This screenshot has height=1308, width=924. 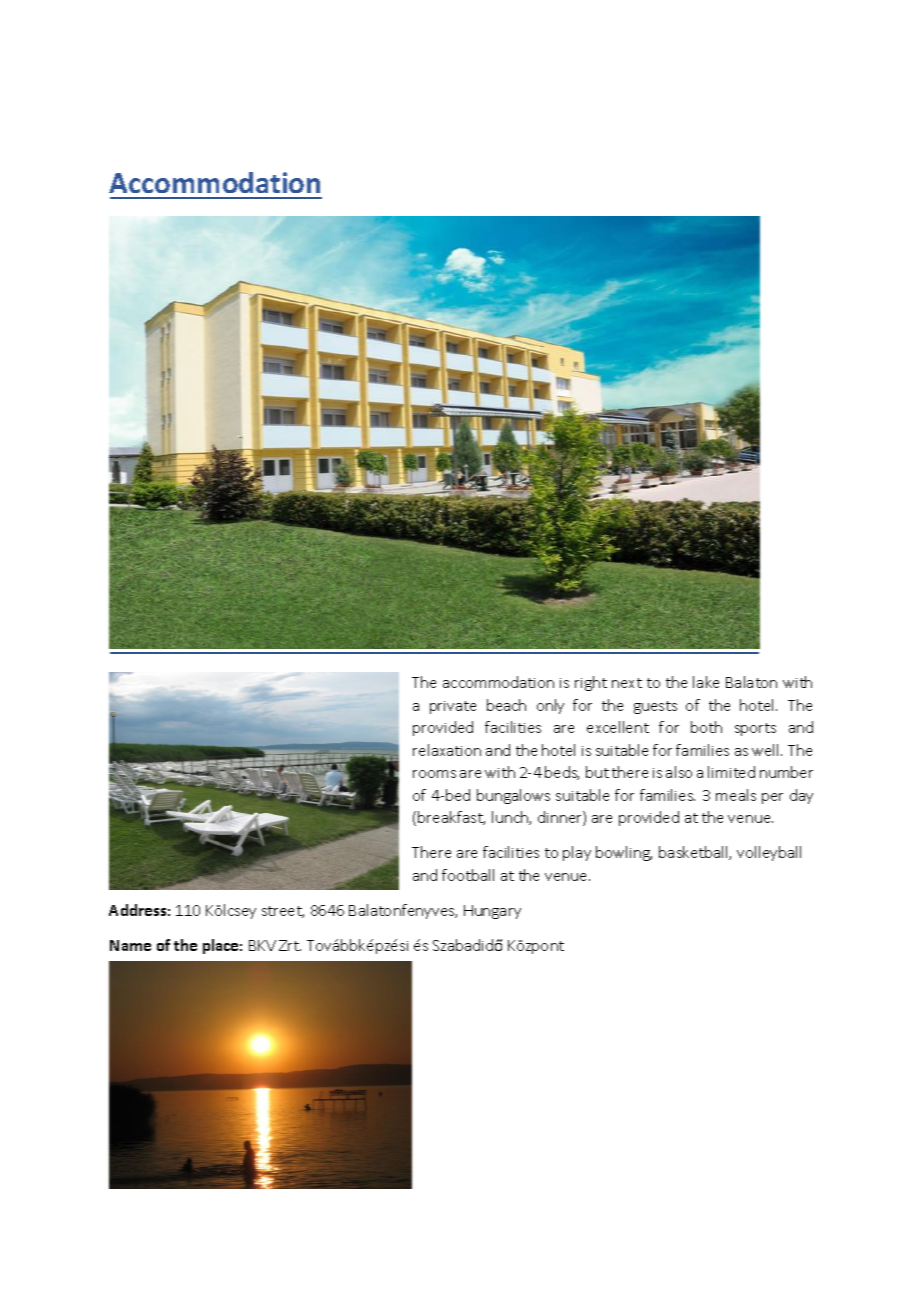 What do you see at coordinates (468, 875) in the screenshot?
I see `football` at bounding box center [468, 875].
